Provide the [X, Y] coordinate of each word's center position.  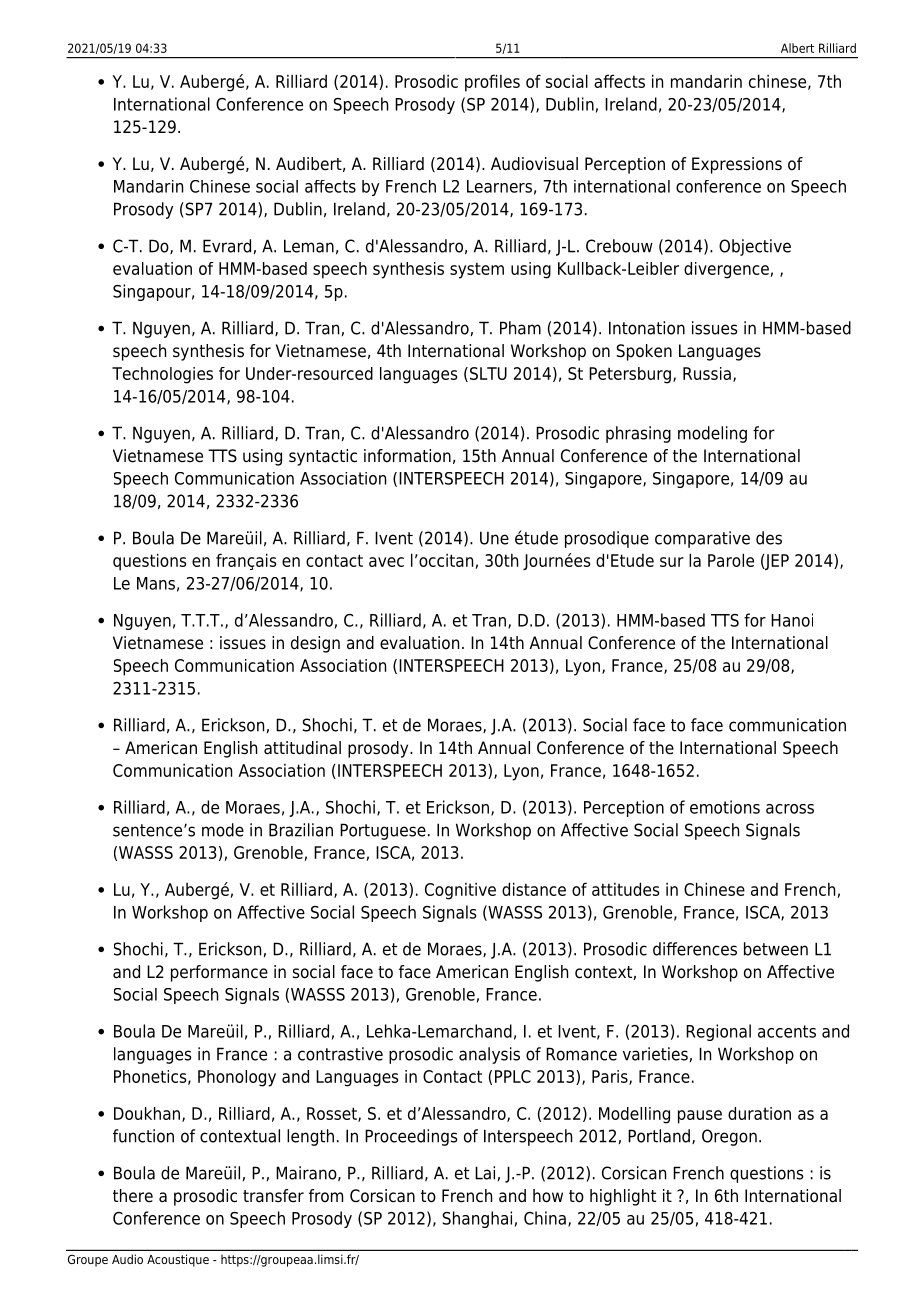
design [315, 644]
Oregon [729, 1137]
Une [494, 538]
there [133, 1196]
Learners [499, 186]
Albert [797, 48]
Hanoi [792, 620]
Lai [485, 1173]
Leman [309, 246]
